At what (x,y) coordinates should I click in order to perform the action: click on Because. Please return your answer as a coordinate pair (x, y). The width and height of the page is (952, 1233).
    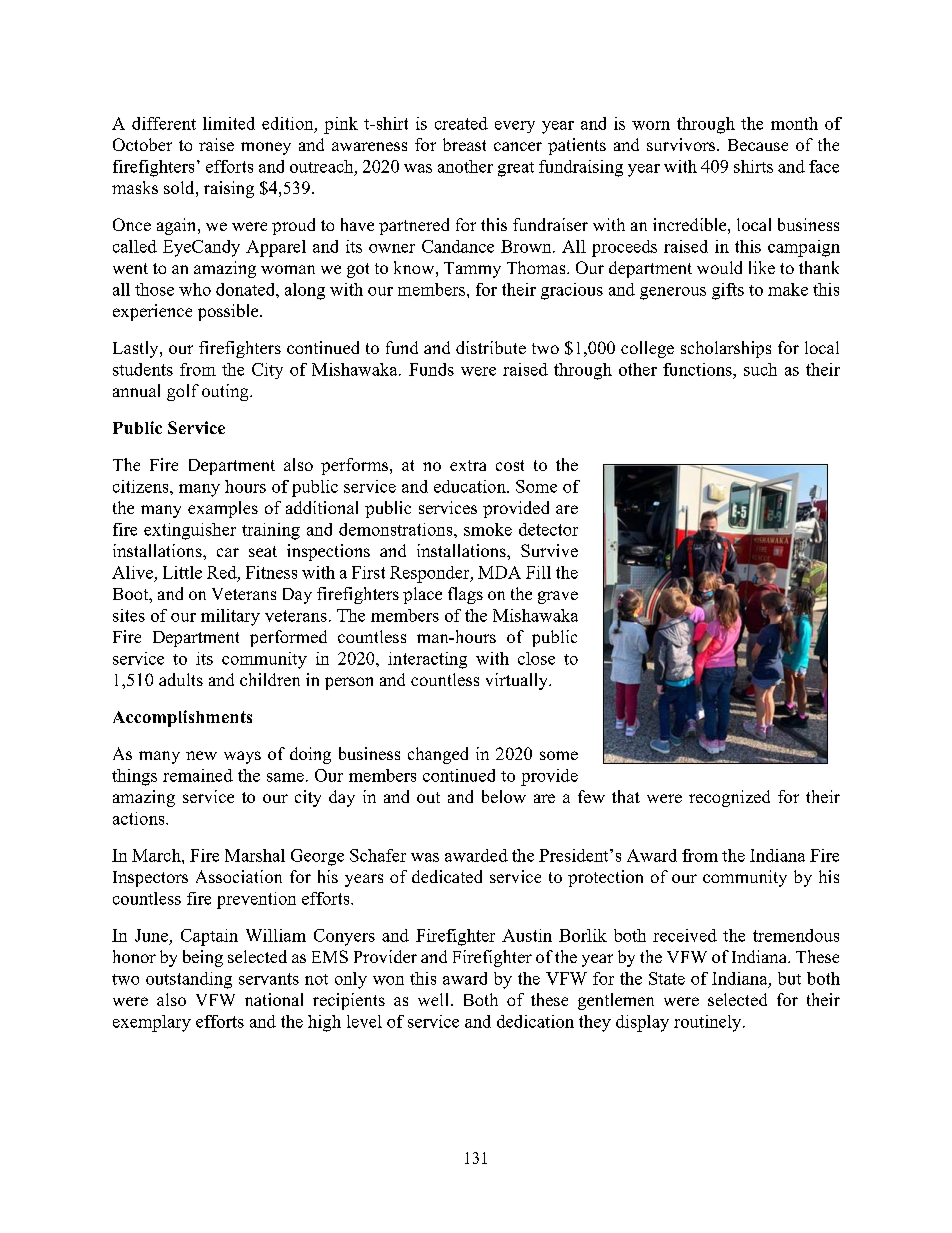
    Looking at the image, I should click on (758, 145).
